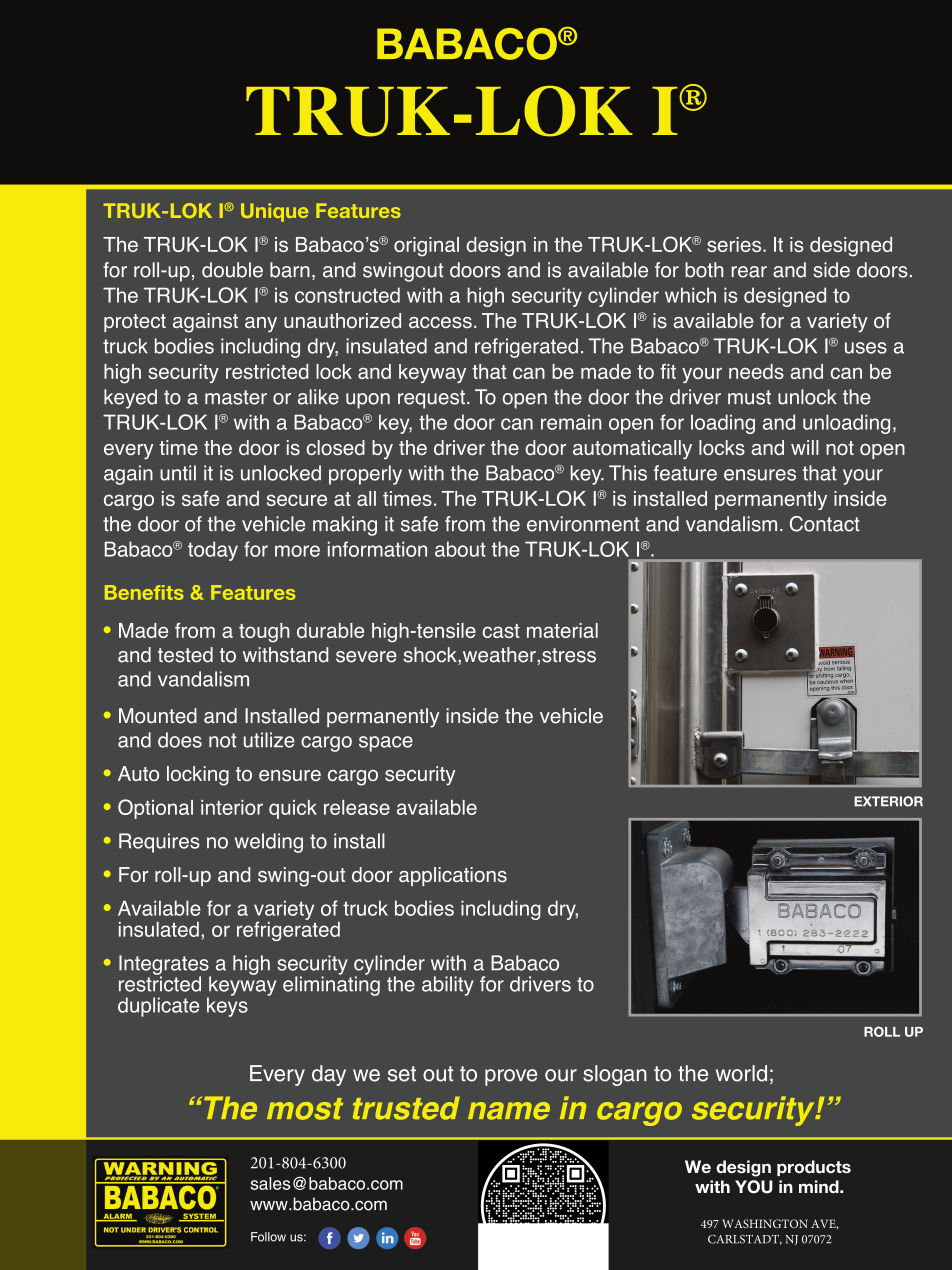  Describe the element at coordinates (448, 986) in the page. I see `ability` at that location.
